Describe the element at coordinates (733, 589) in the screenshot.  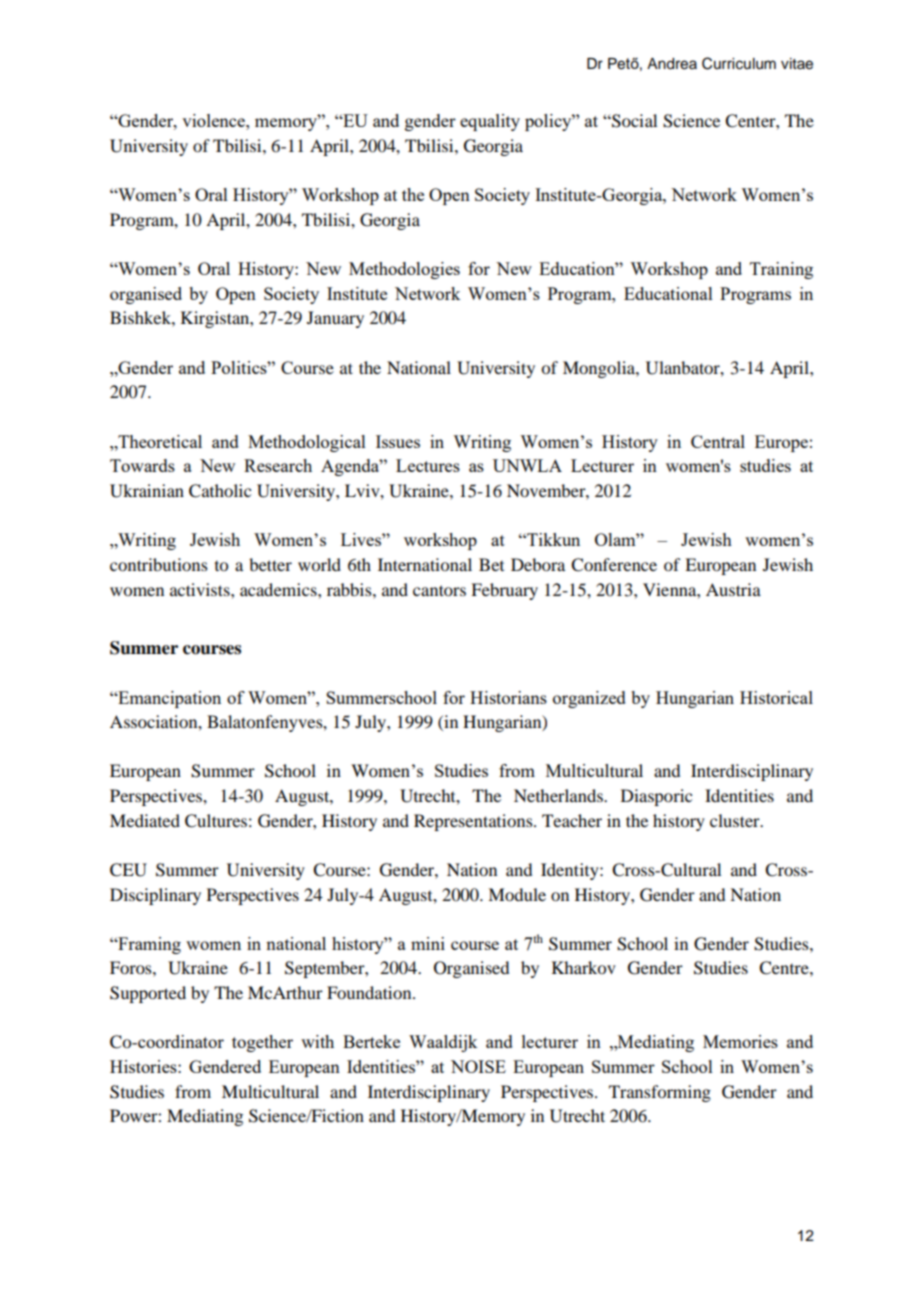
I see `Austria` at that location.
